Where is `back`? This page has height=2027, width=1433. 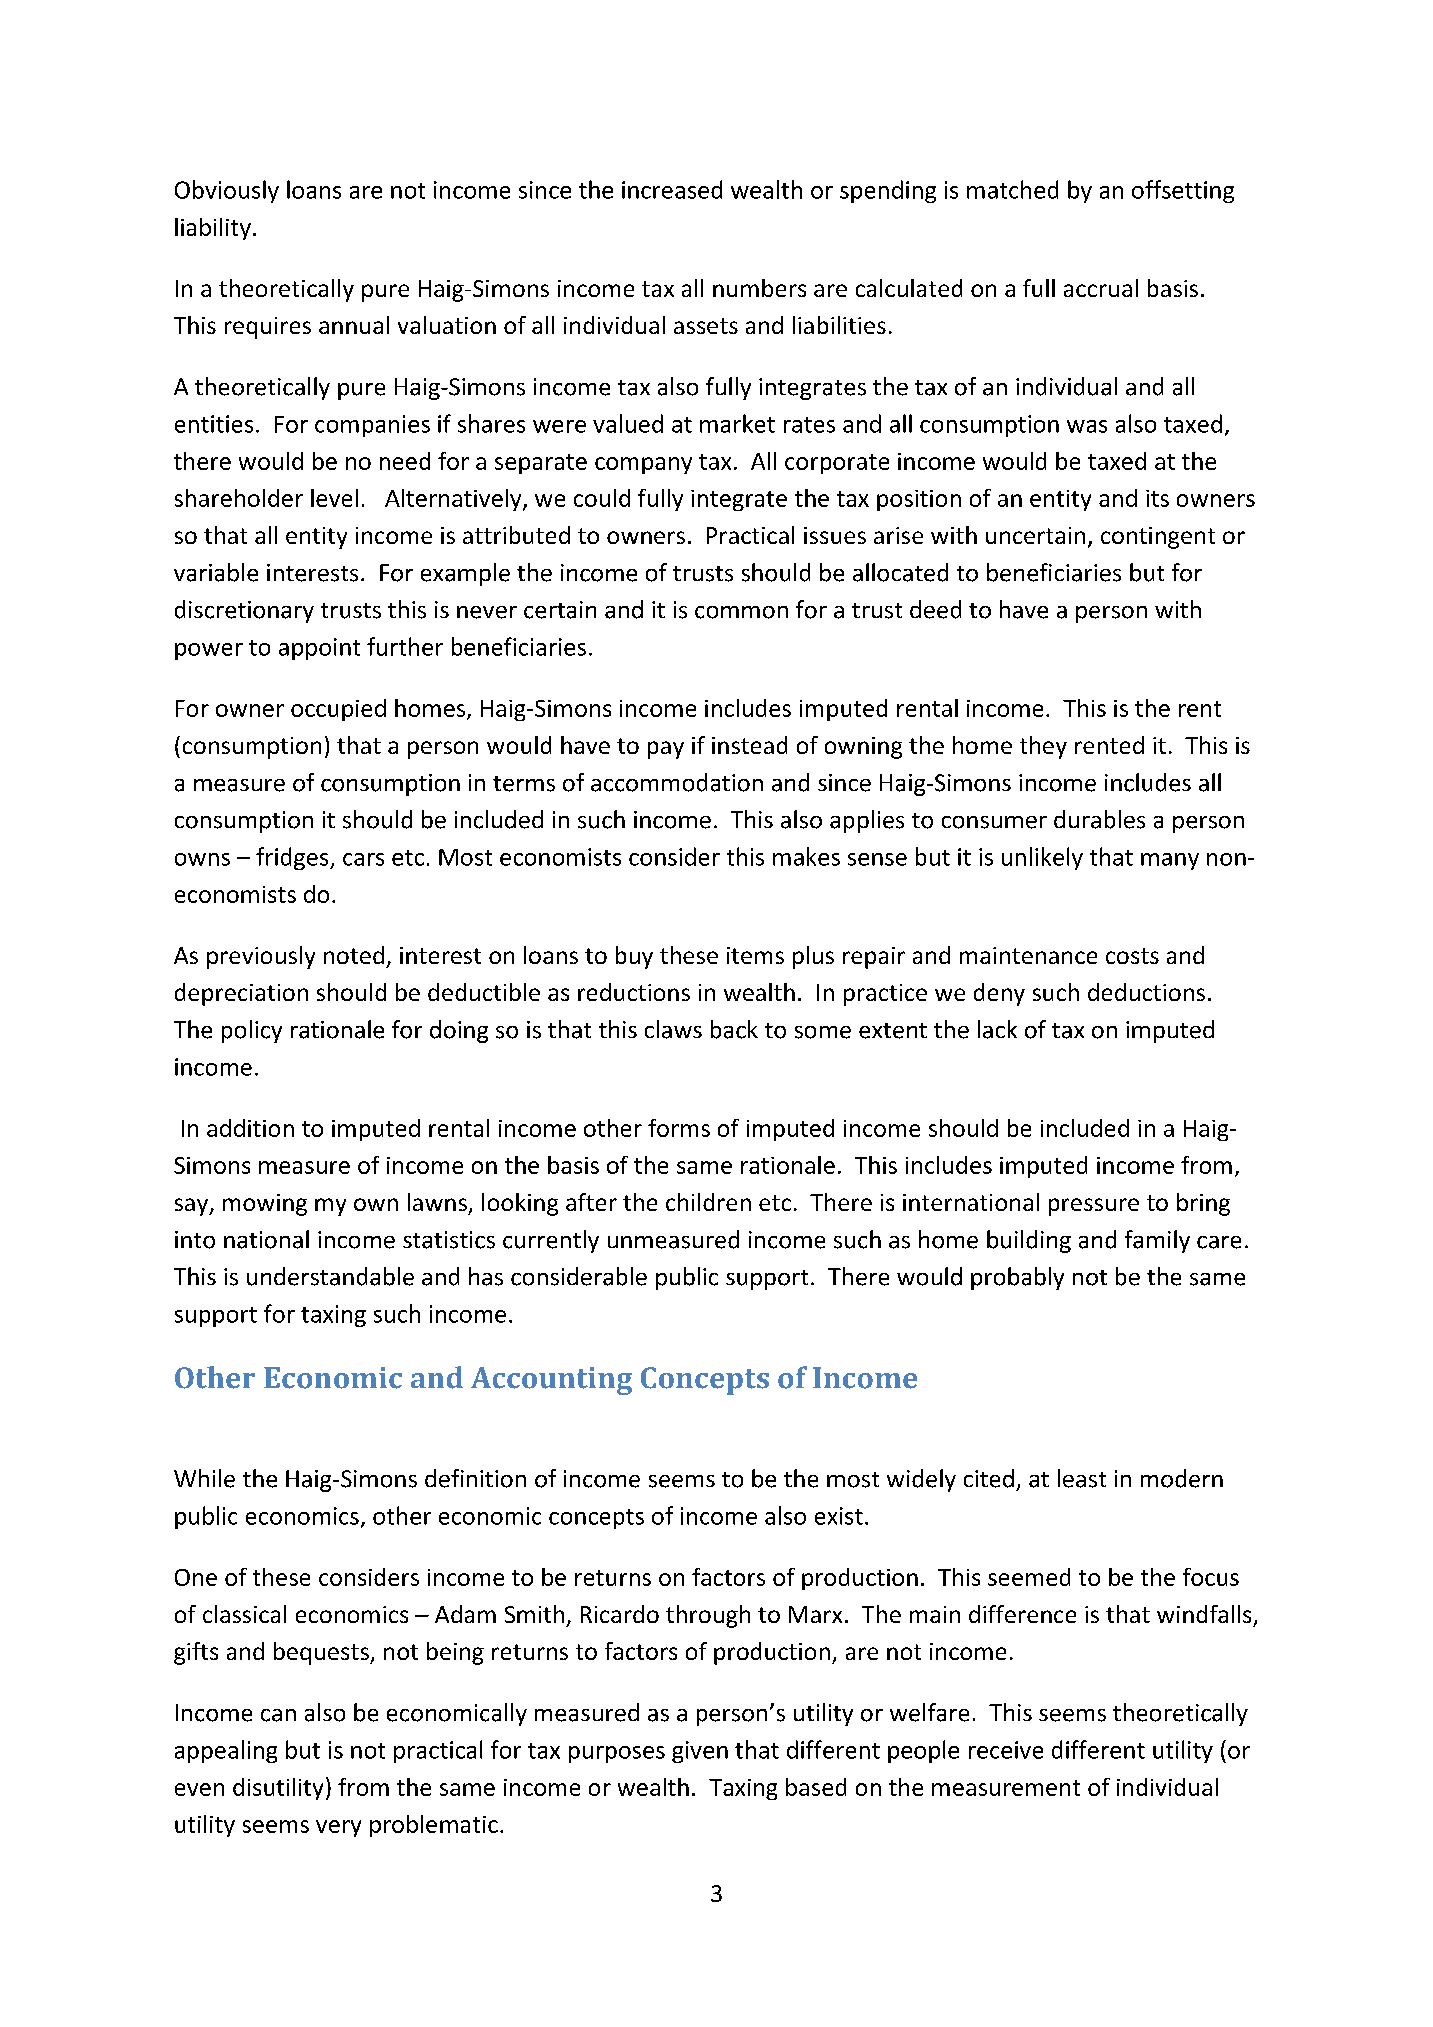 back is located at coordinates (734, 1029).
